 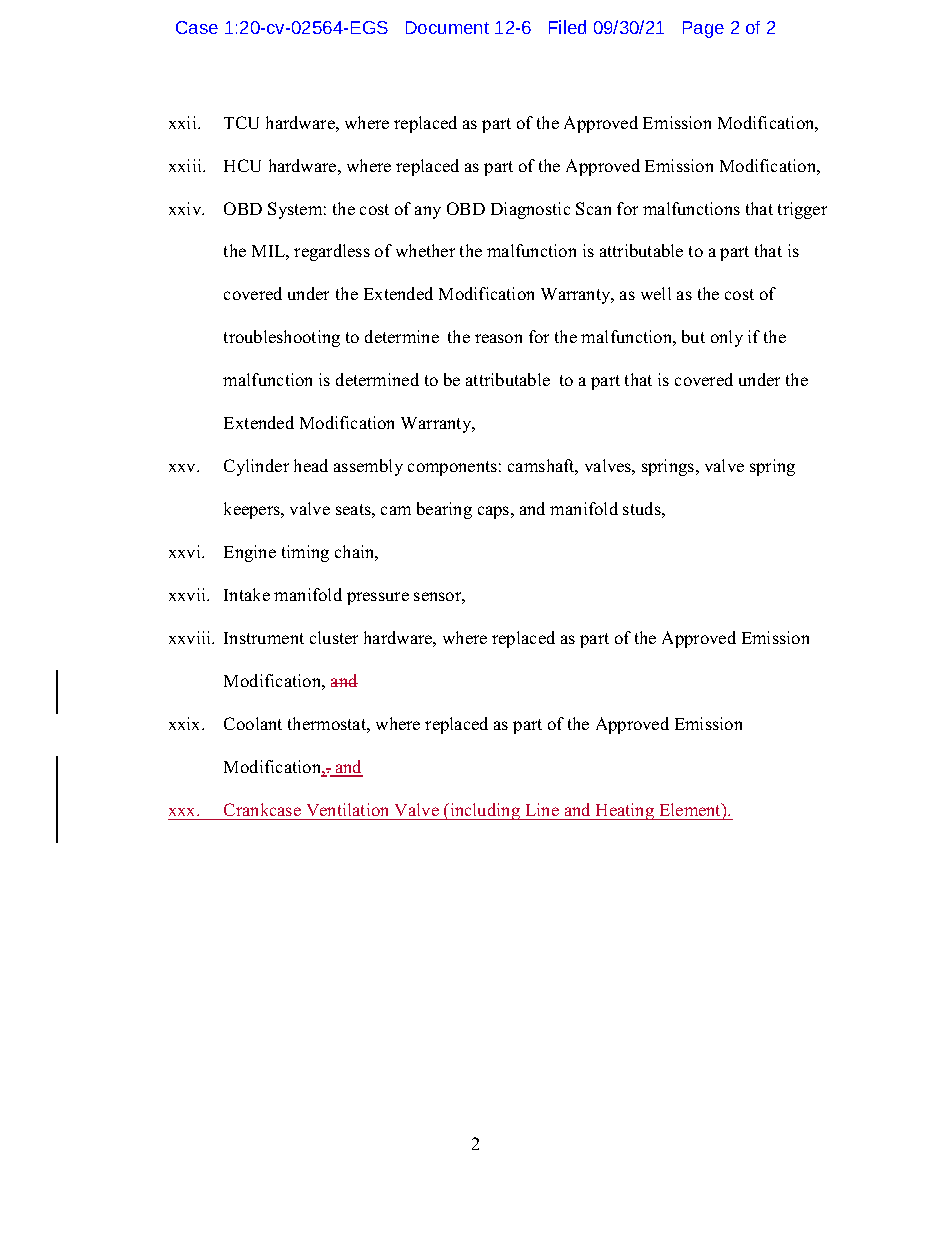 What do you see at coordinates (183, 812) in the page?
I see `xxx` at bounding box center [183, 812].
